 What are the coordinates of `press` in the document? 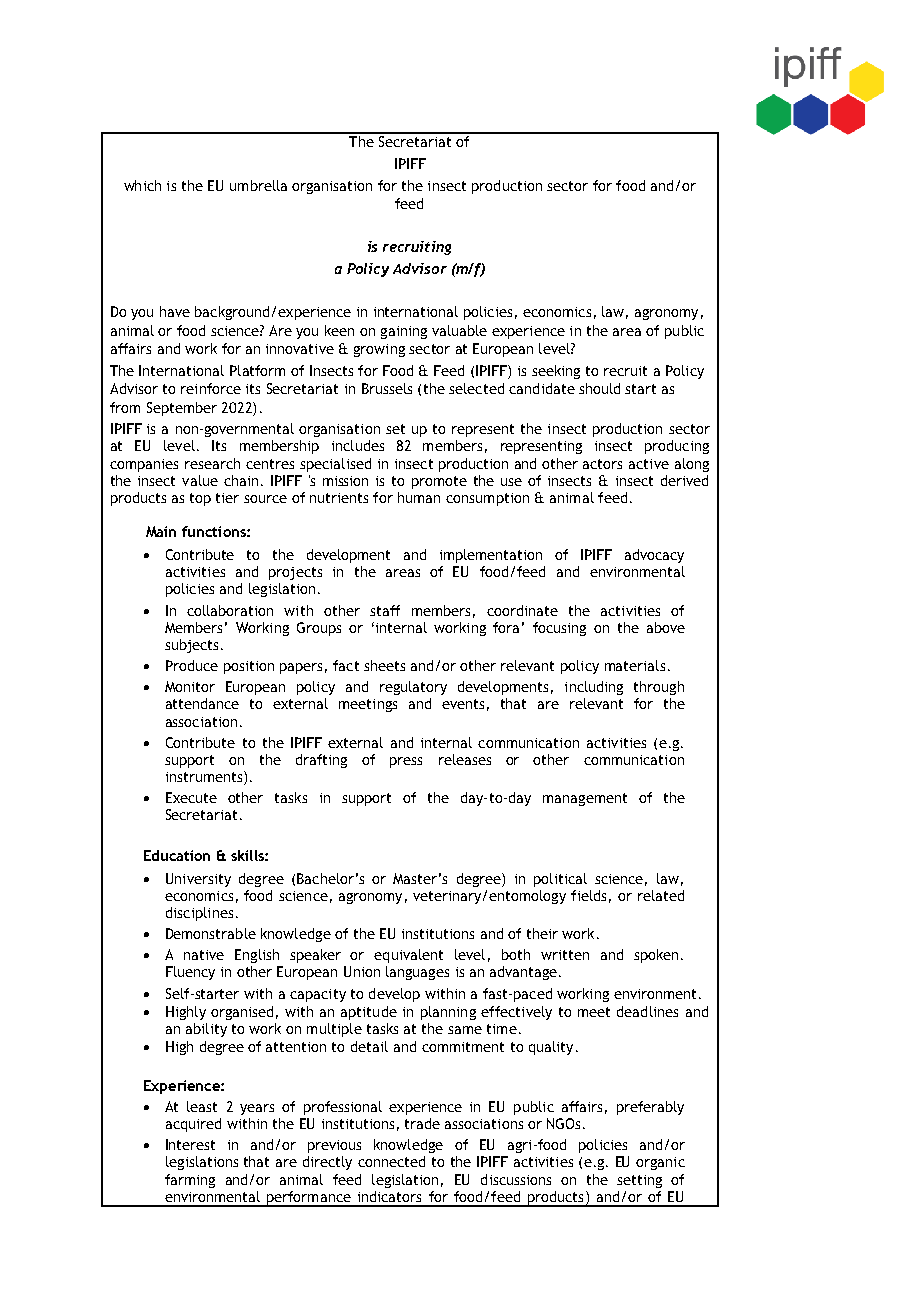 It's located at (406, 762).
